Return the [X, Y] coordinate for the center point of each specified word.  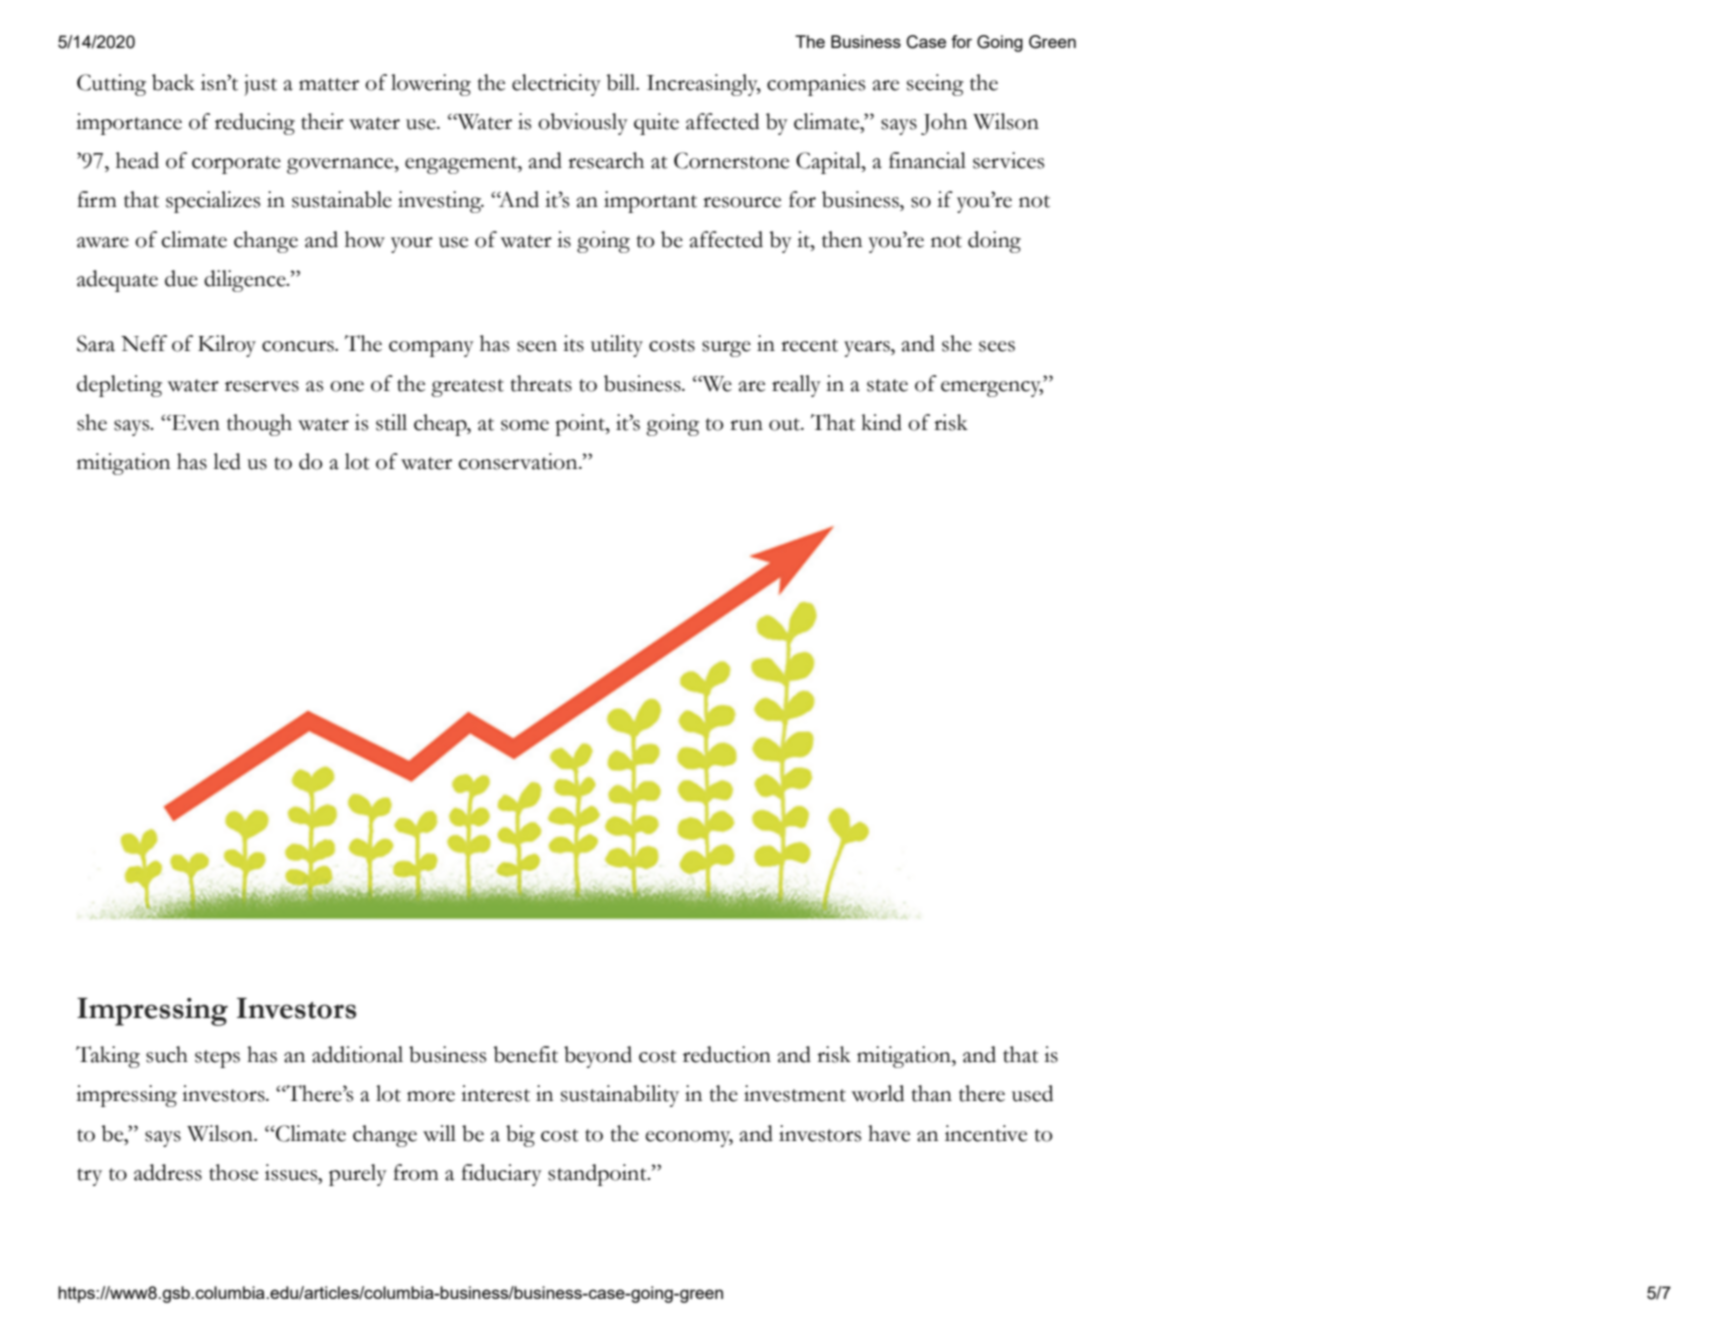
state [887, 385]
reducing [255, 124]
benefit [525, 1054]
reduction [727, 1054]
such [167, 1054]
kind [881, 422]
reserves [262, 386]
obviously [583, 124]
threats [541, 383]
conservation [519, 461]
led [227, 461]
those [233, 1172]
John [944, 124]
